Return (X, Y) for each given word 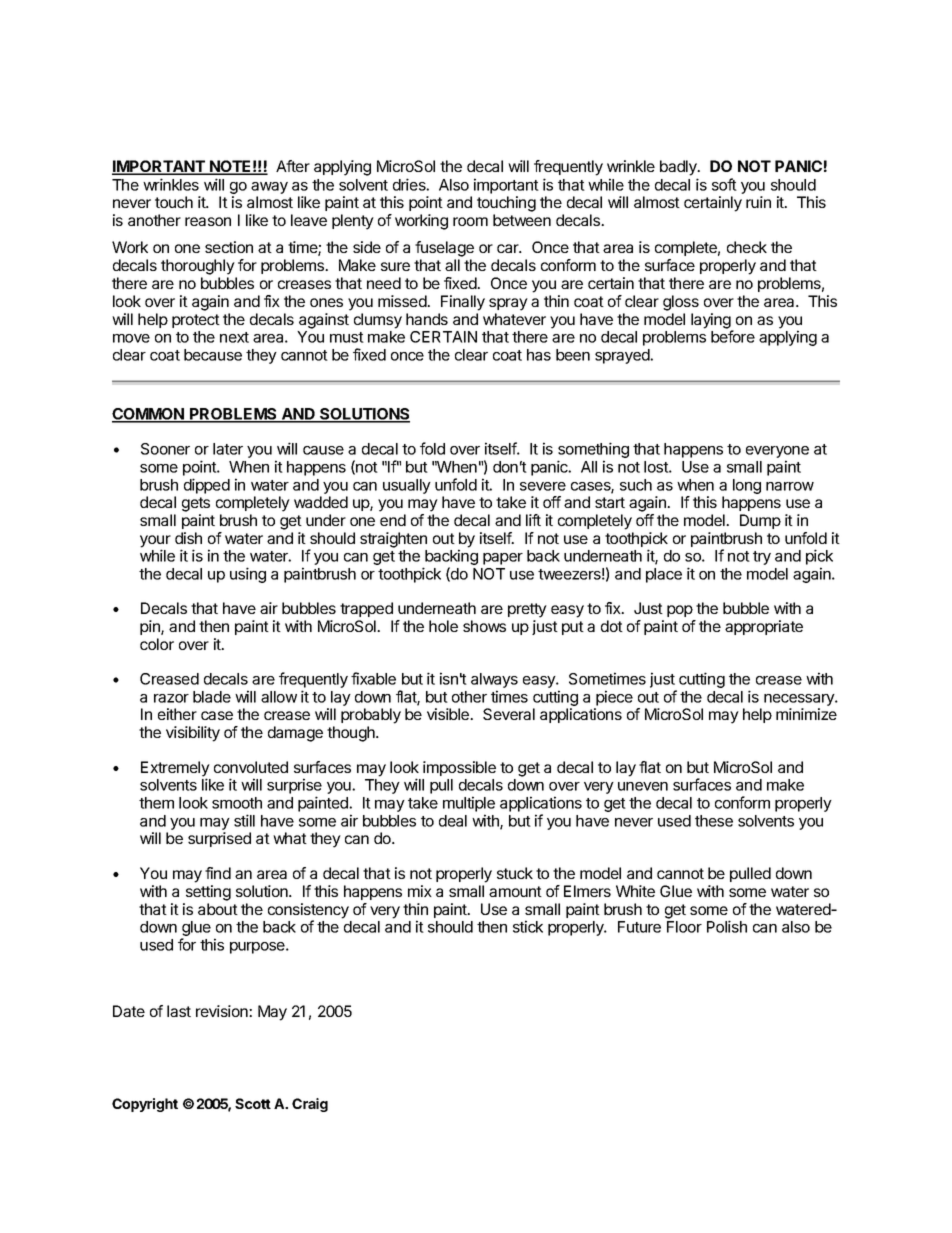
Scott (253, 1103)
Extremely (175, 770)
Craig (310, 1105)
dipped (207, 486)
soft (724, 184)
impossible (459, 768)
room (470, 221)
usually (407, 486)
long (747, 486)
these (714, 821)
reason (208, 221)
